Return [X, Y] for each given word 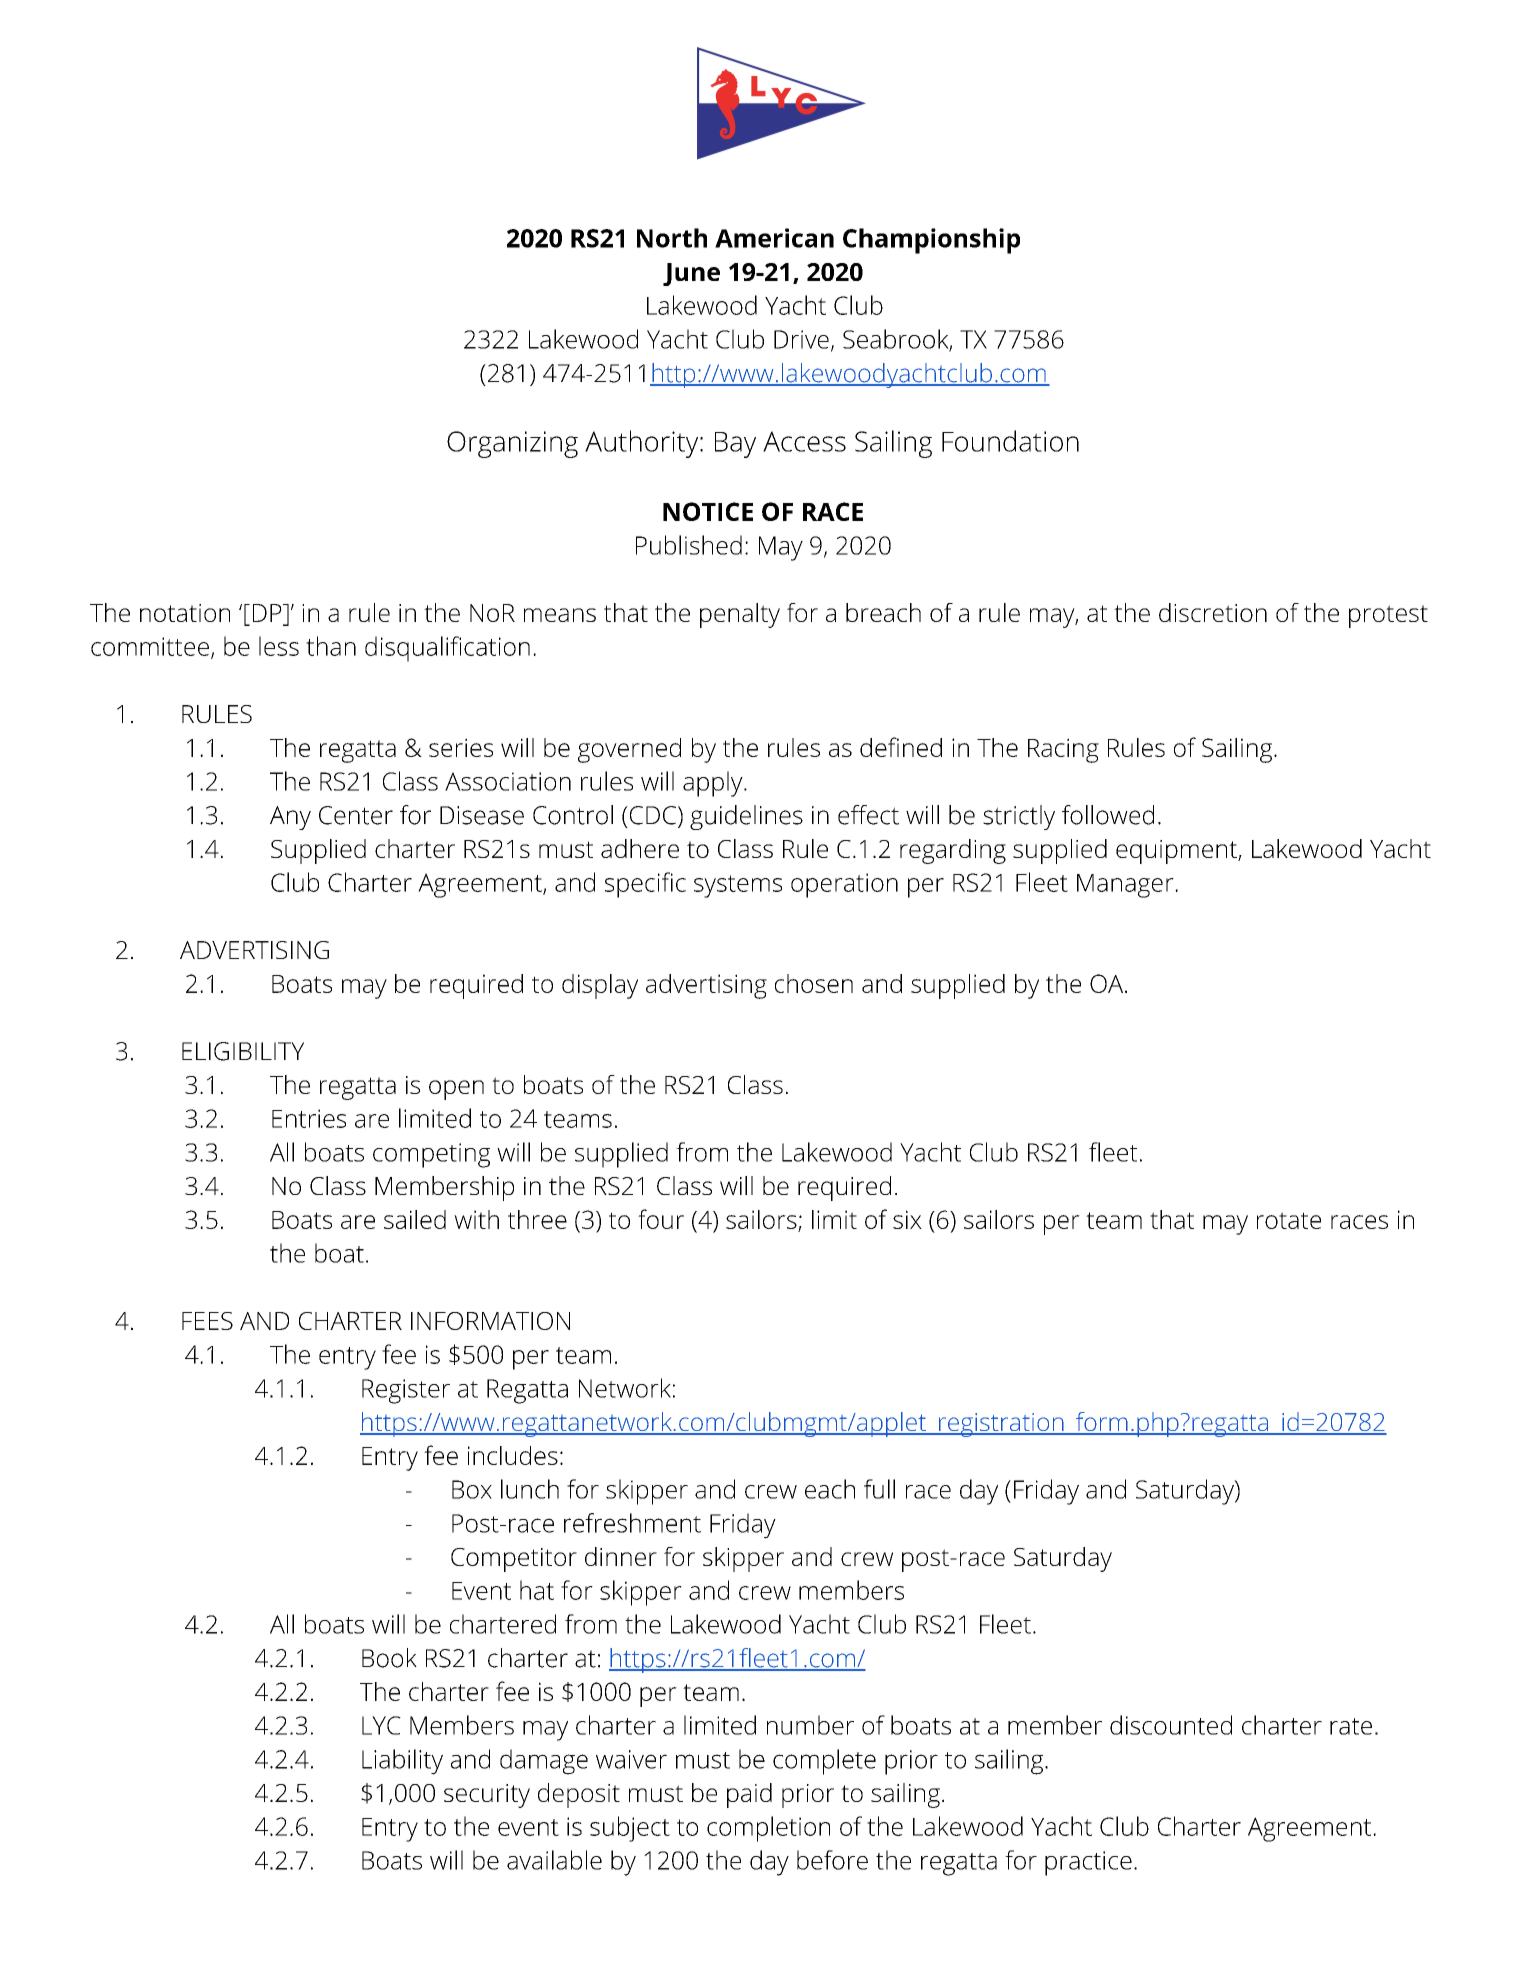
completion [768, 1829]
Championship [931, 241]
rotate [1289, 1220]
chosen [814, 983]
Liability [402, 1762]
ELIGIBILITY [243, 1051]
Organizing [512, 444]
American [774, 238]
